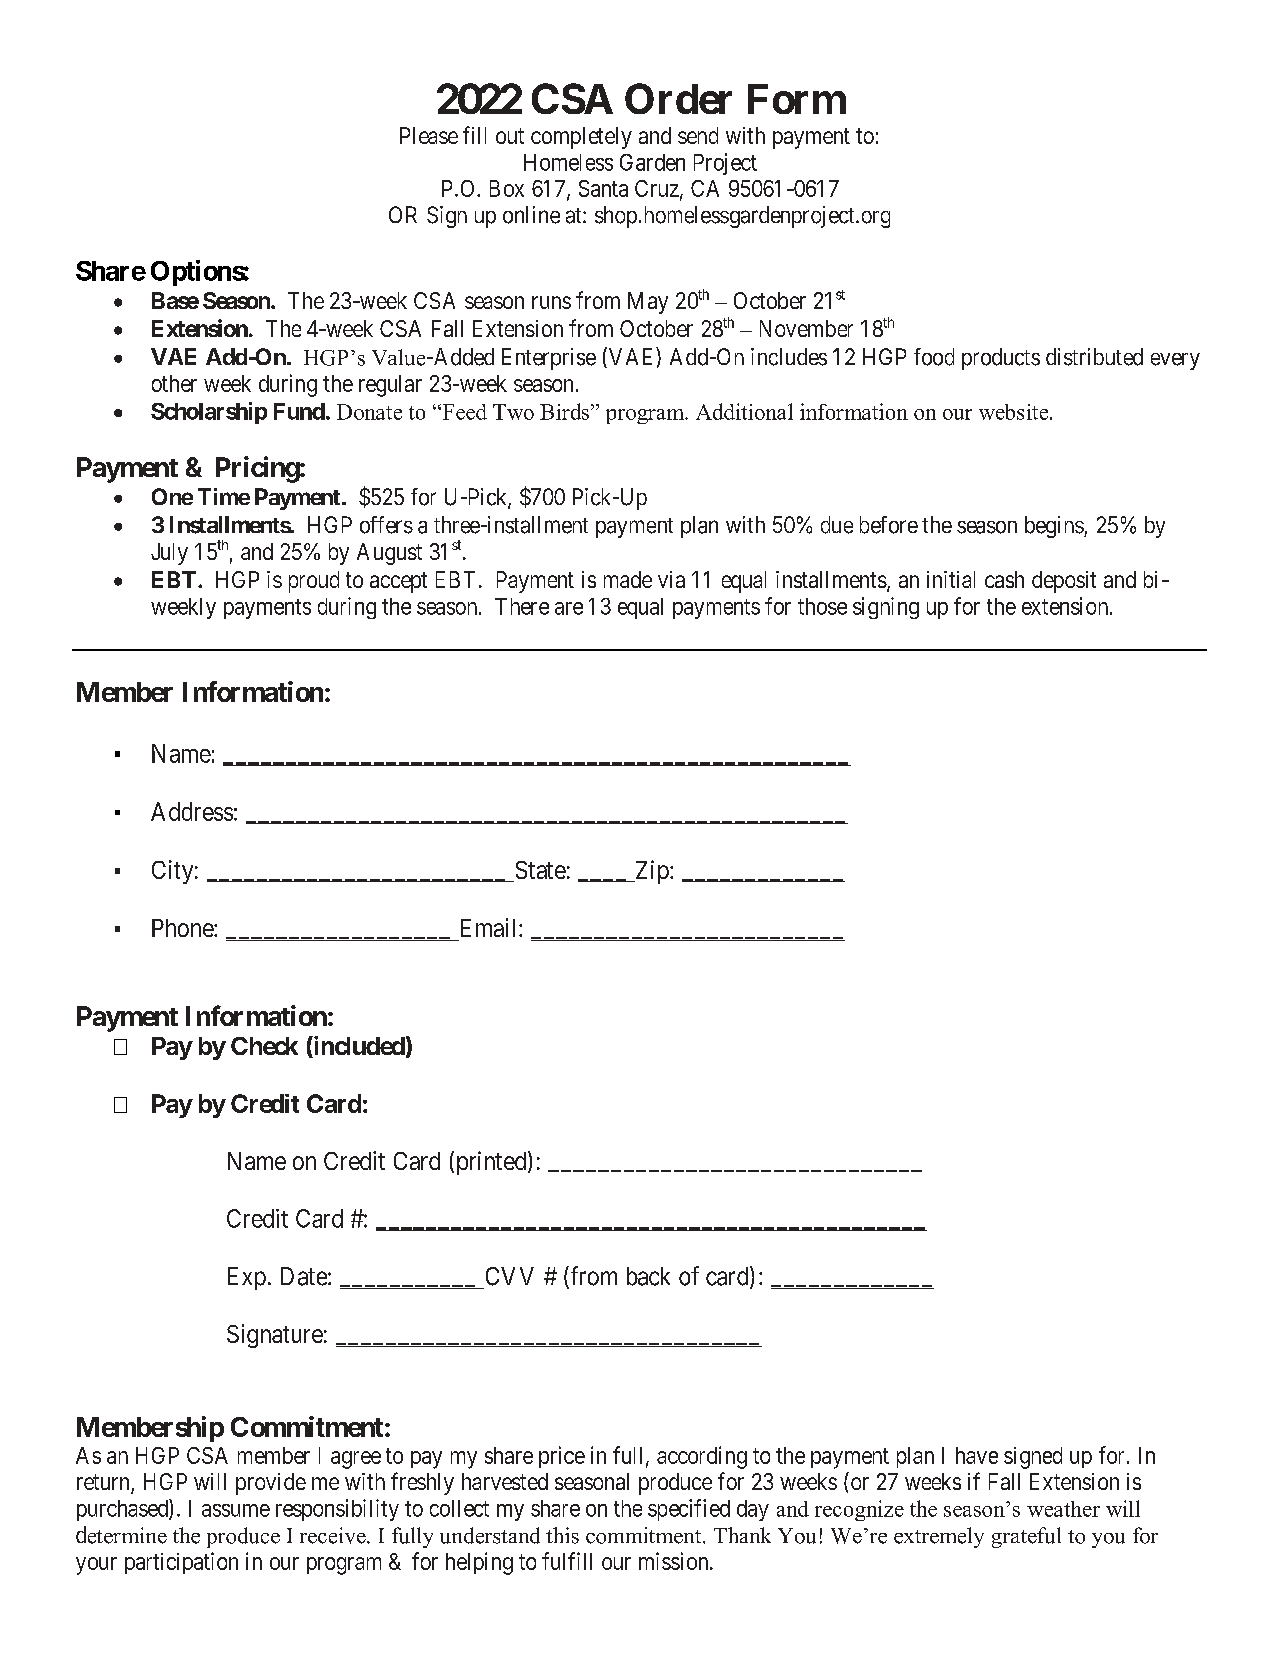 This screenshot has width=1279, height=1655. What do you see at coordinates (689, 1510) in the screenshot?
I see `specified` at bounding box center [689, 1510].
